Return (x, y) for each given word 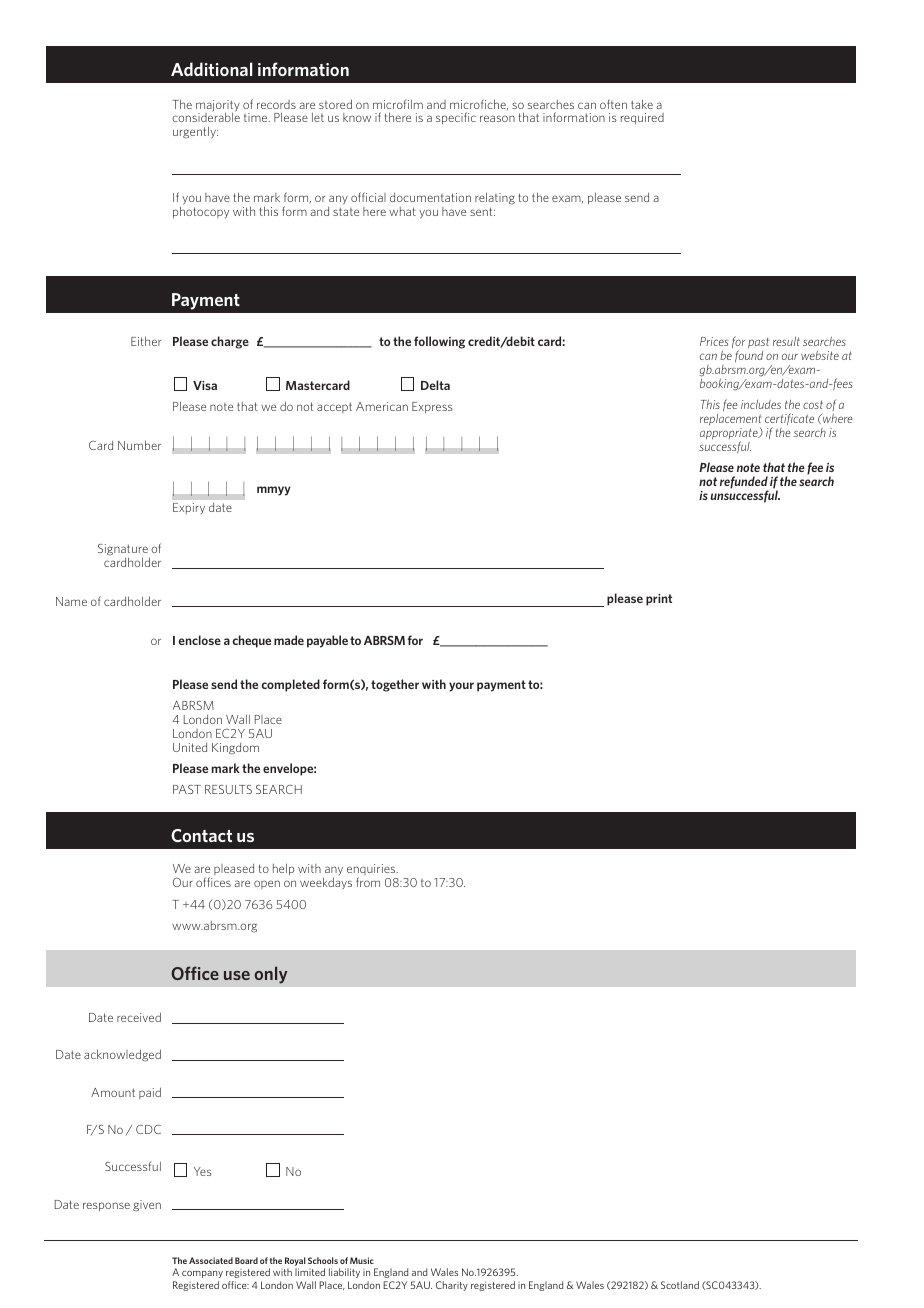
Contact (201, 835)
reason (497, 118)
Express (432, 407)
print (659, 600)
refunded (744, 483)
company (202, 1274)
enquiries (372, 871)
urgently (195, 132)
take (642, 104)
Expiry (189, 508)
